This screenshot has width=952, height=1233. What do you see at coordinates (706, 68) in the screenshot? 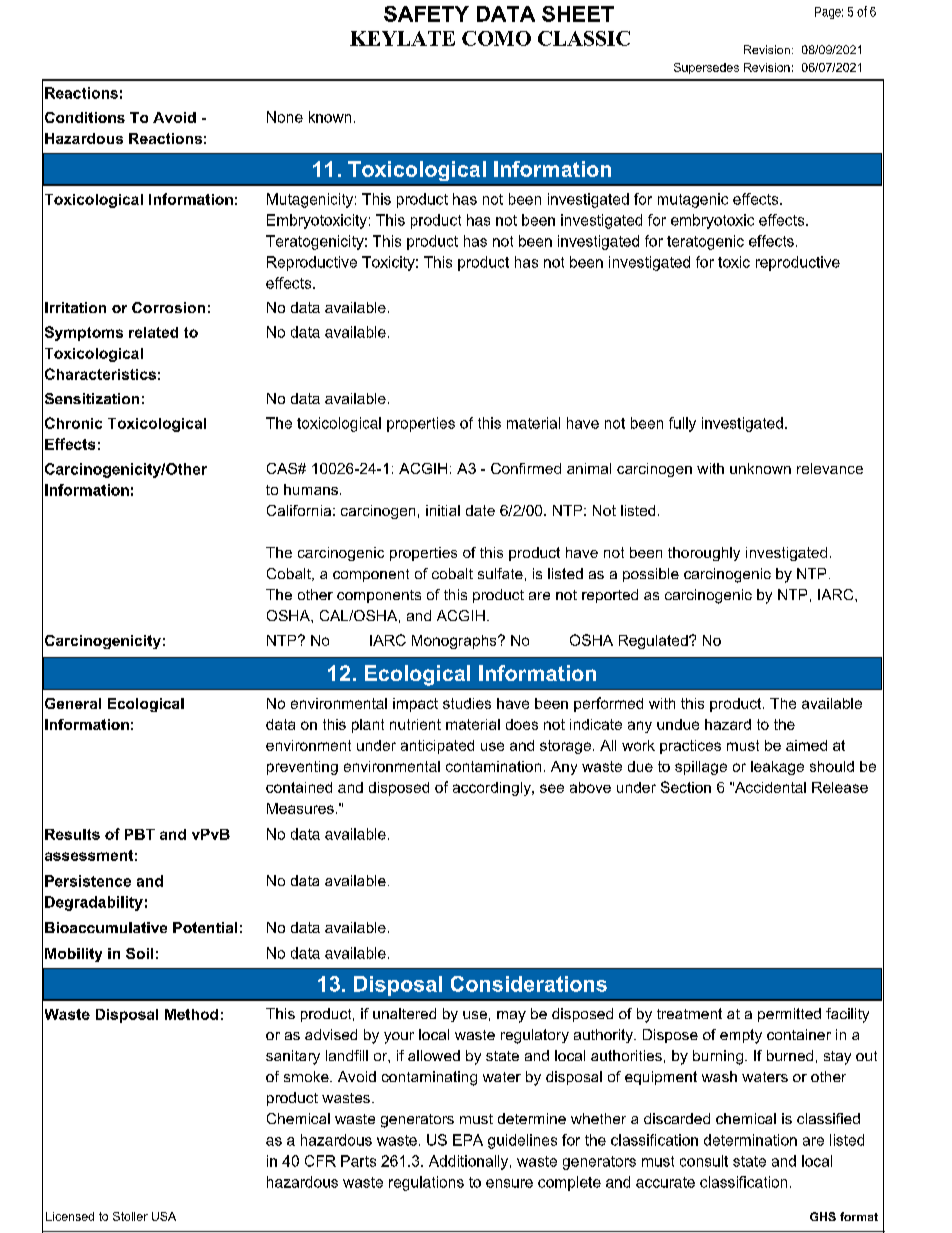
I see `Supersedes` at bounding box center [706, 68].
